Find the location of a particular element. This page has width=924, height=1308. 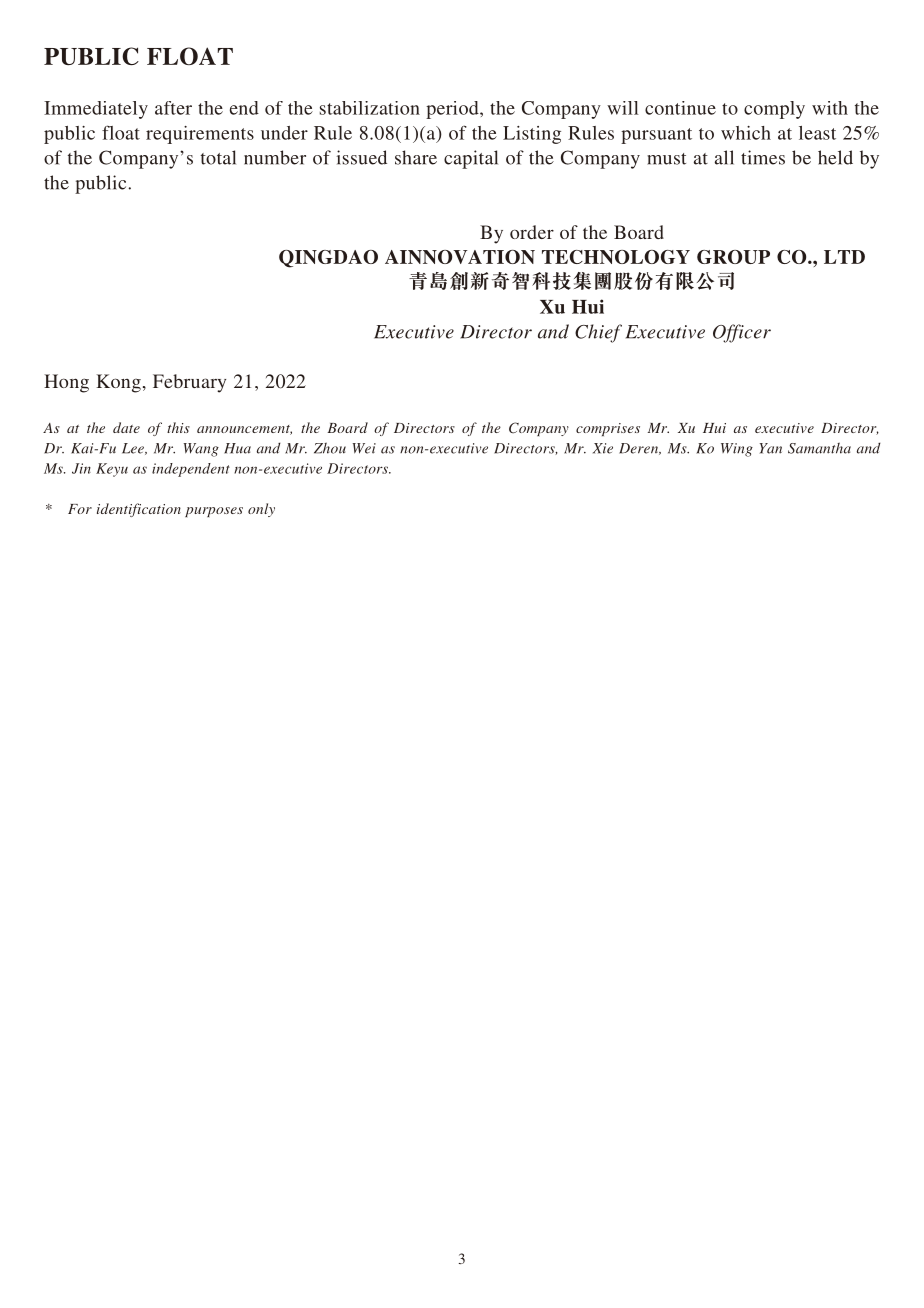

period is located at coordinates (453, 110).
